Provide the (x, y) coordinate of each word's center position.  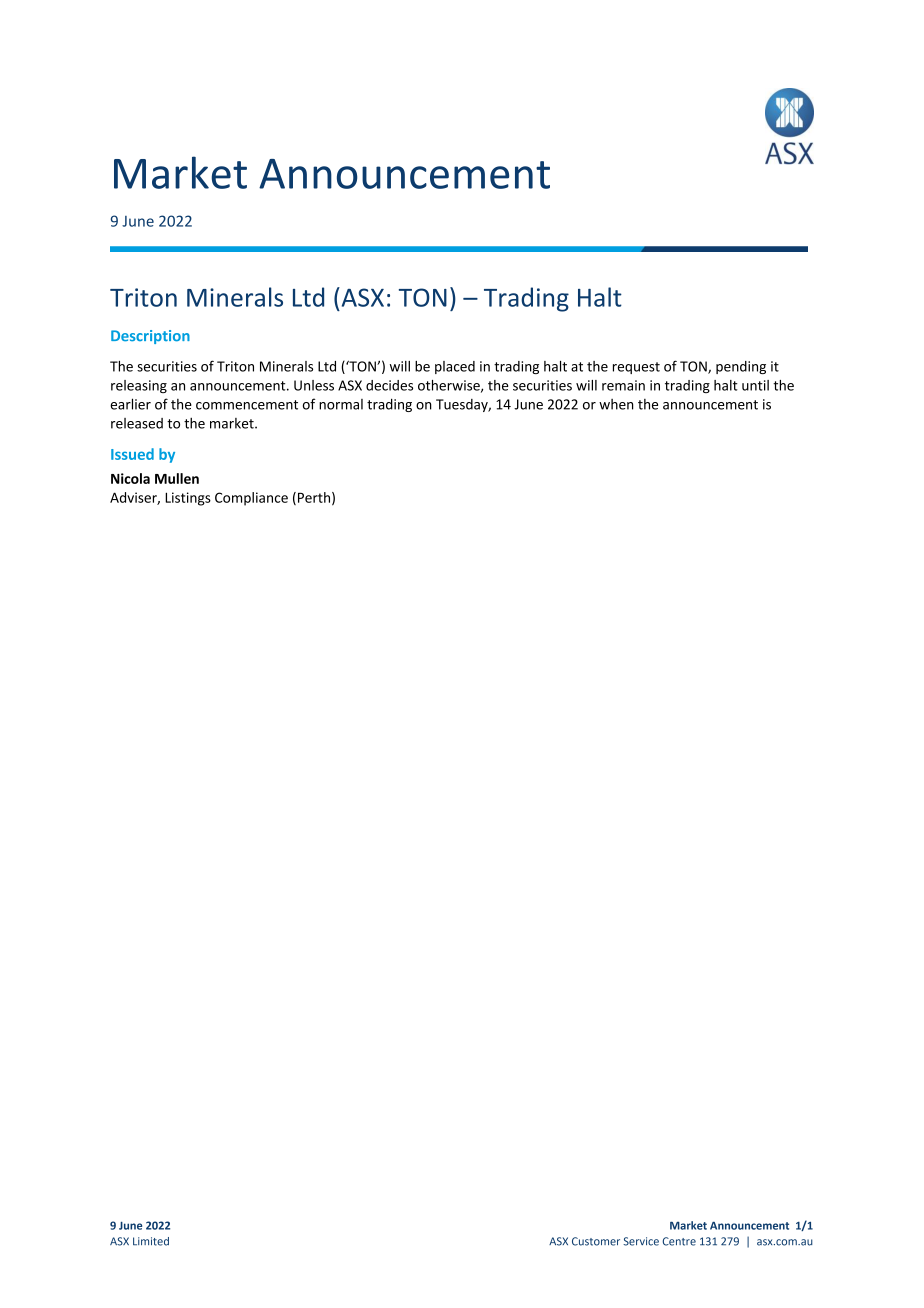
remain (623, 385)
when (616, 404)
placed (455, 367)
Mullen (177, 478)
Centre (679, 1241)
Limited (151, 1241)
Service (641, 1241)
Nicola (130, 478)
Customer (596, 1241)
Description (150, 337)
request (636, 368)
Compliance (251, 499)
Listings (188, 499)
